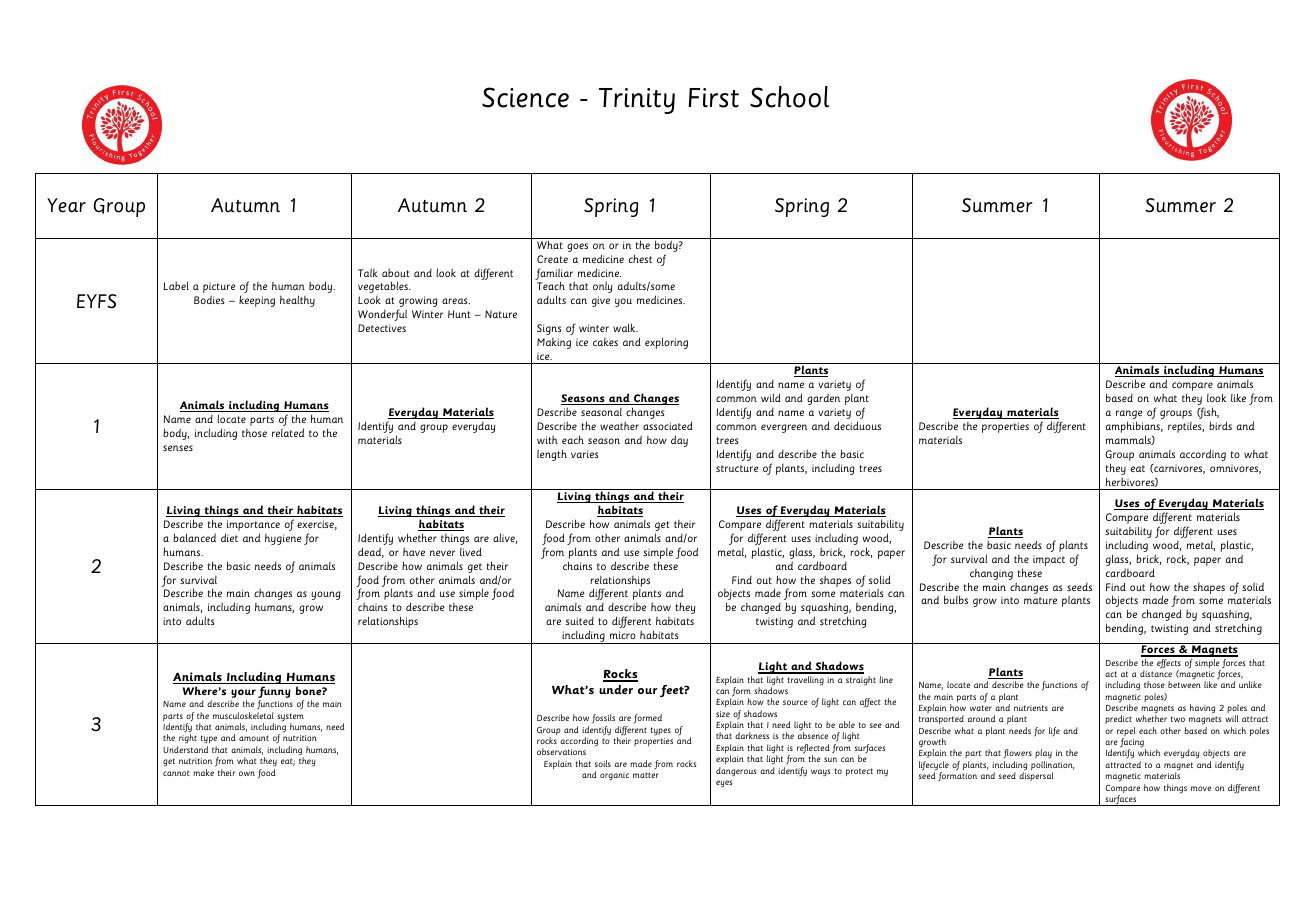 The height and width of the screenshot is (924, 1308). I want to click on Trinity, so click(637, 101).
